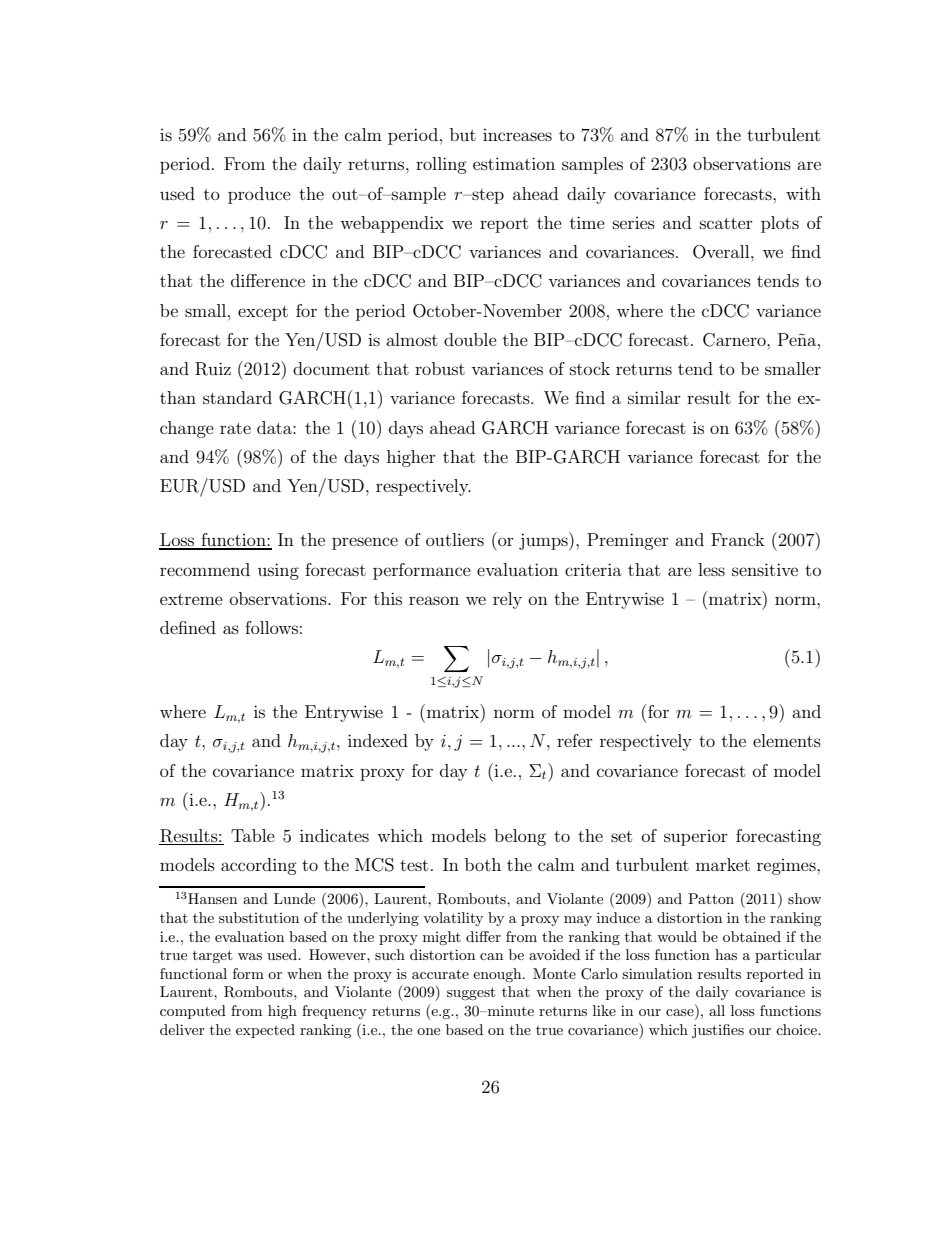  I want to click on suggest, so click(471, 993).
